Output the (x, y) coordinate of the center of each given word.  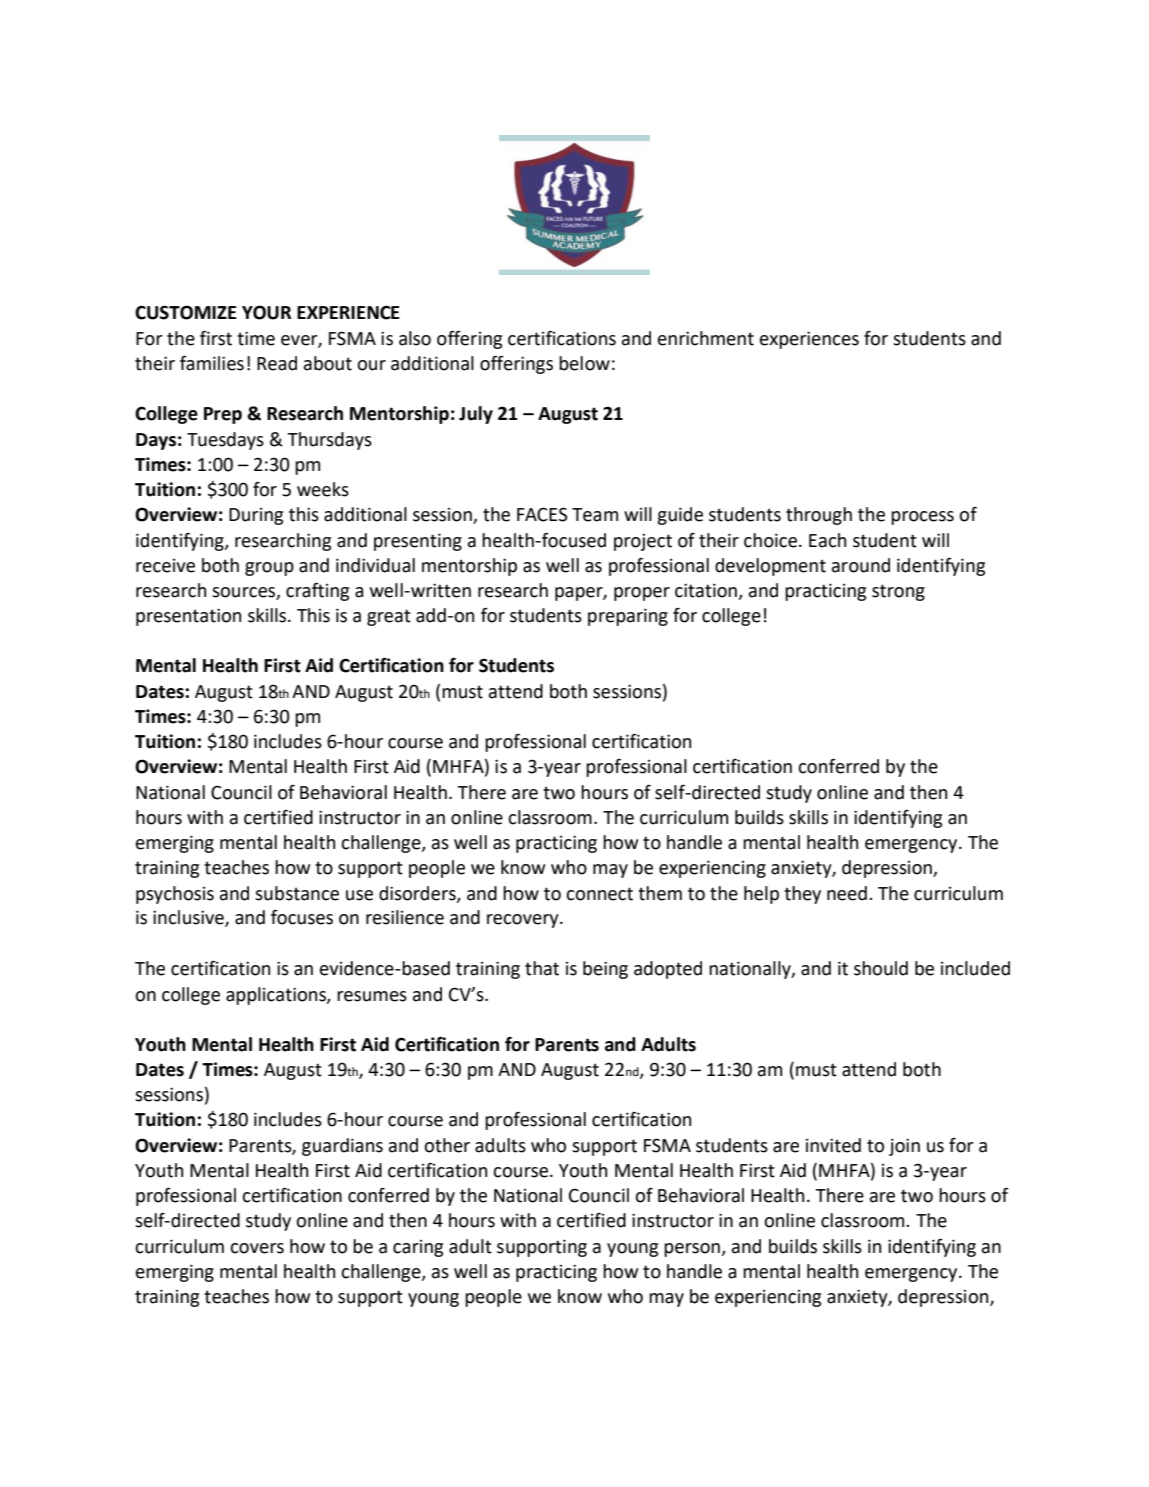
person (693, 1250)
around (861, 565)
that (542, 968)
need (847, 893)
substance (297, 893)
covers (257, 1248)
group (269, 569)
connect (599, 894)
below (584, 363)
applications (277, 996)
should (881, 968)
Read (277, 363)
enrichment (706, 338)
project (643, 542)
